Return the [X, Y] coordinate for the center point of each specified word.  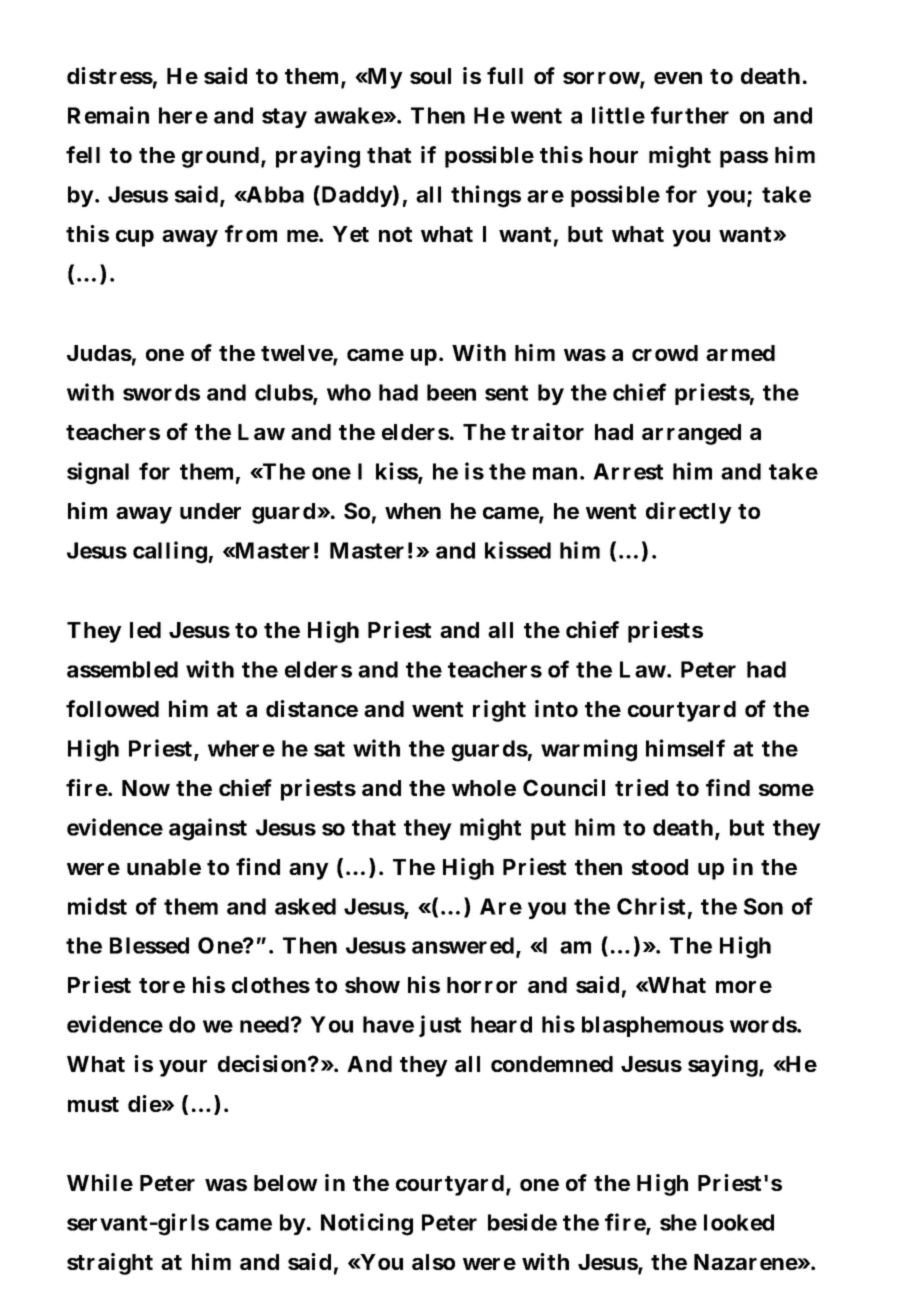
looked [739, 1222]
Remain [108, 115]
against [208, 829]
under [210, 511]
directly [689, 513]
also [433, 1262]
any [309, 871]
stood [660, 867]
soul [430, 76]
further [690, 115]
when [413, 511]
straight [110, 1264]
